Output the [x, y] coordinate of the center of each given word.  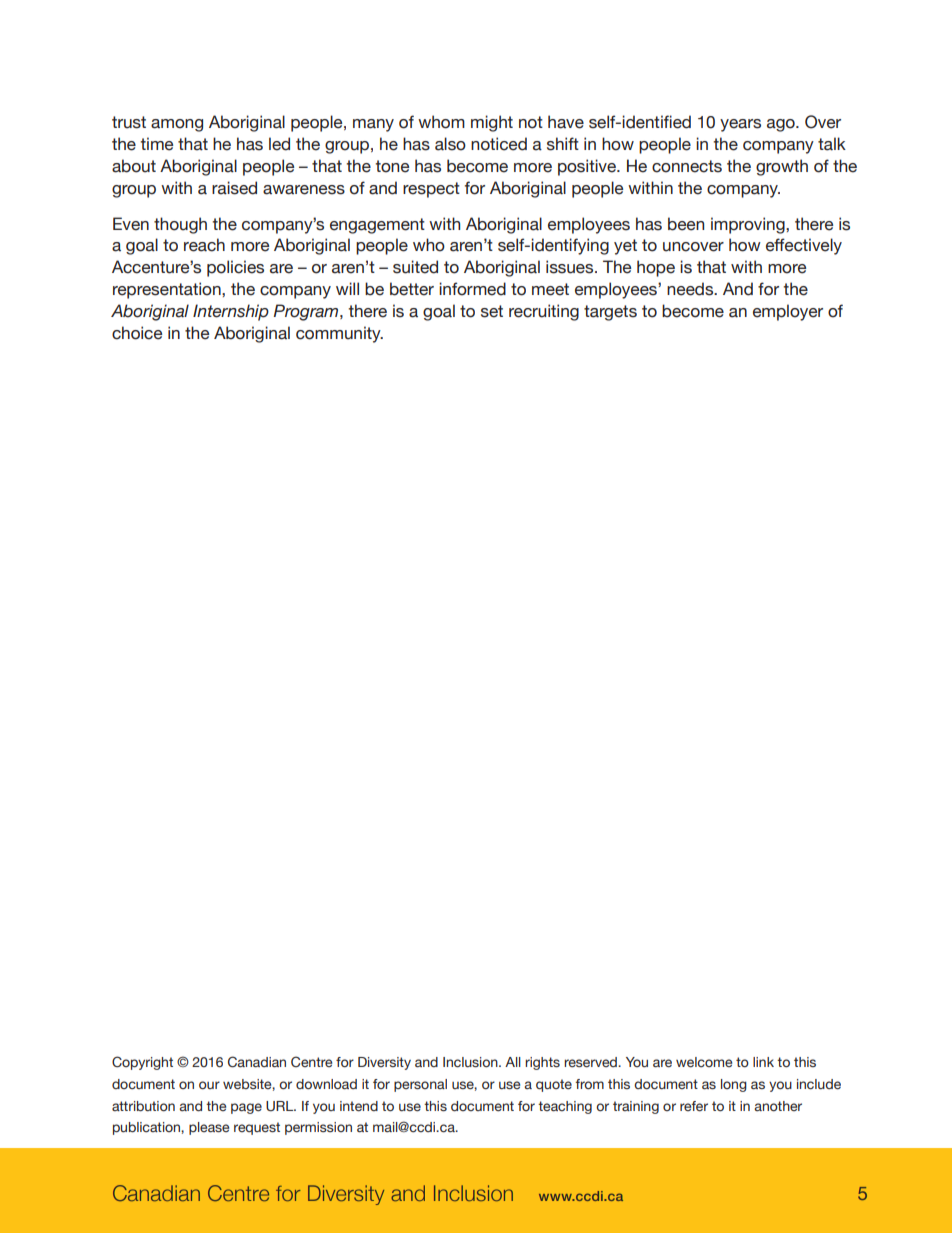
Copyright [142, 1063]
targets [610, 313]
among [177, 125]
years [740, 125]
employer [788, 312]
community [339, 334]
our [209, 1085]
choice [137, 333]
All [513, 1062]
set [492, 311]
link [763, 1062]
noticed [499, 144]
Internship [231, 312]
